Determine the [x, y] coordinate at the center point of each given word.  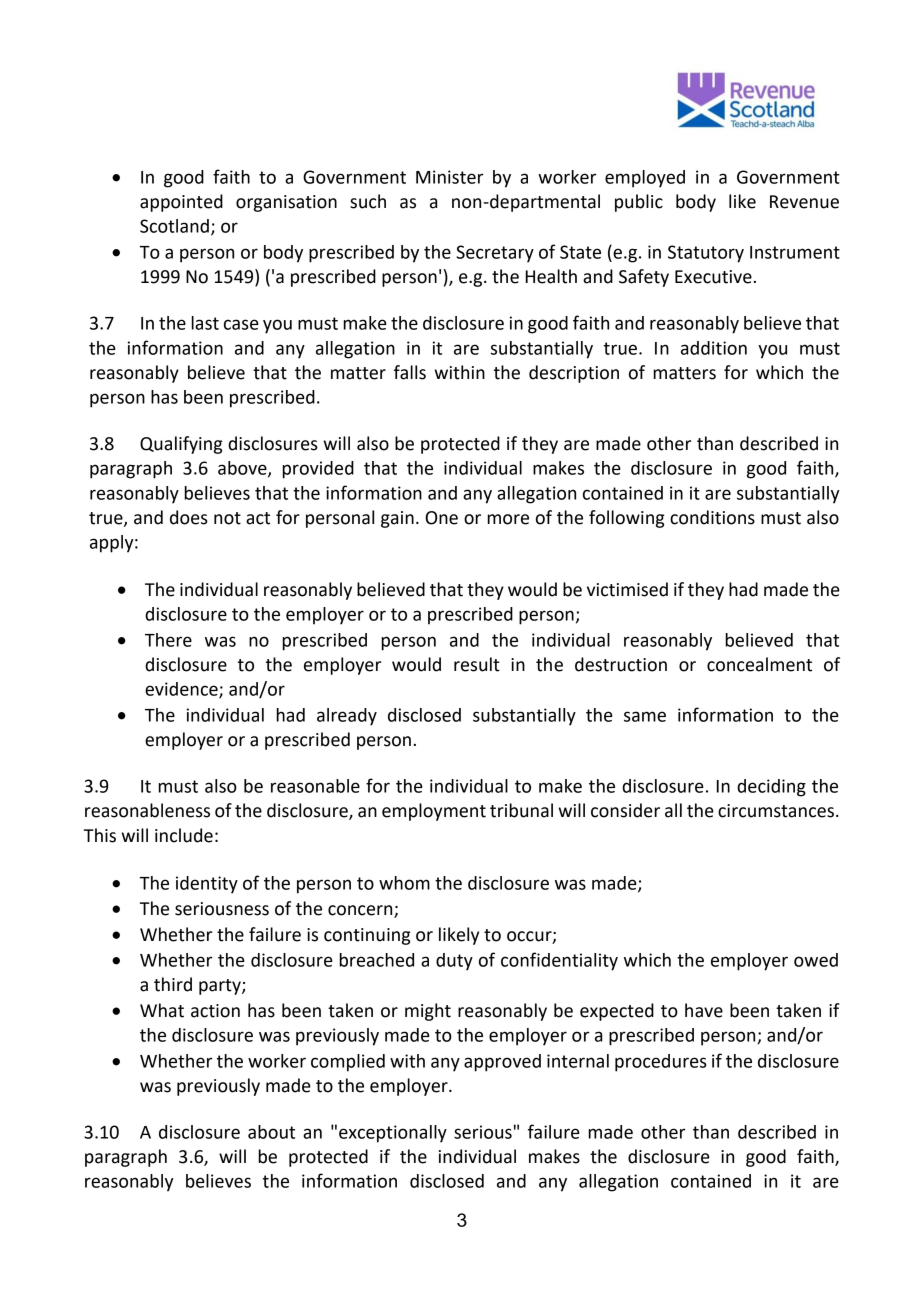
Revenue [804, 202]
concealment [759, 664]
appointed [181, 203]
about [271, 1132]
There [168, 640]
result [477, 664]
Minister [449, 177]
